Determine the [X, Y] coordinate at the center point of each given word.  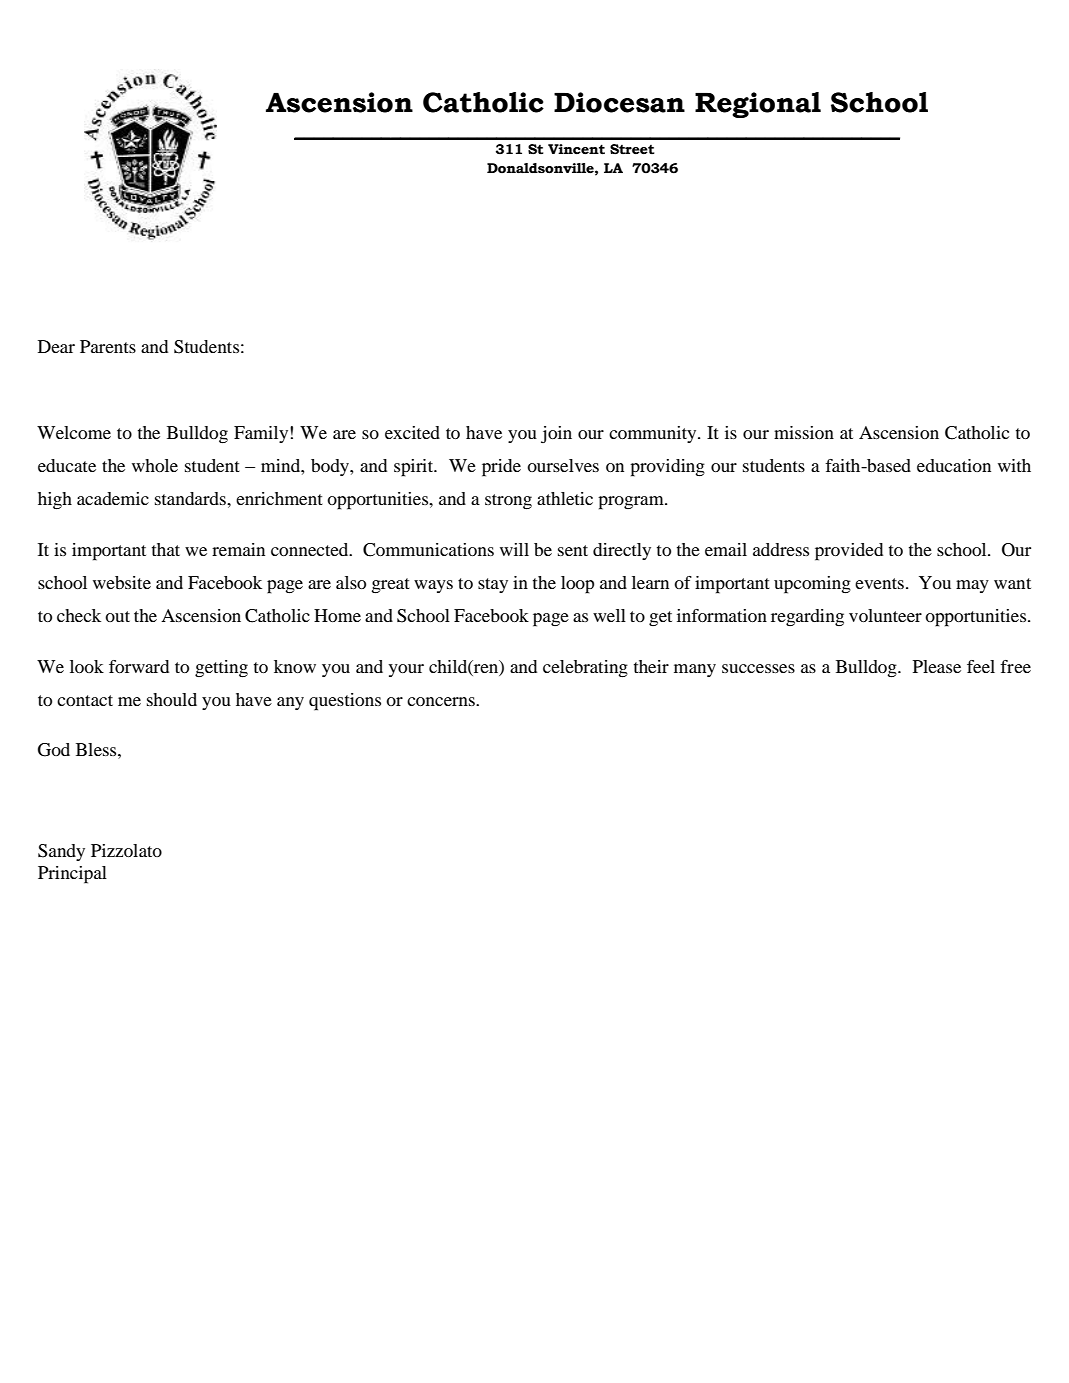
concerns [442, 701]
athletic [565, 498]
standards [191, 498]
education [954, 465]
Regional [758, 105]
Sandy [61, 852]
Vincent [576, 149]
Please [937, 666]
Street [632, 149]
